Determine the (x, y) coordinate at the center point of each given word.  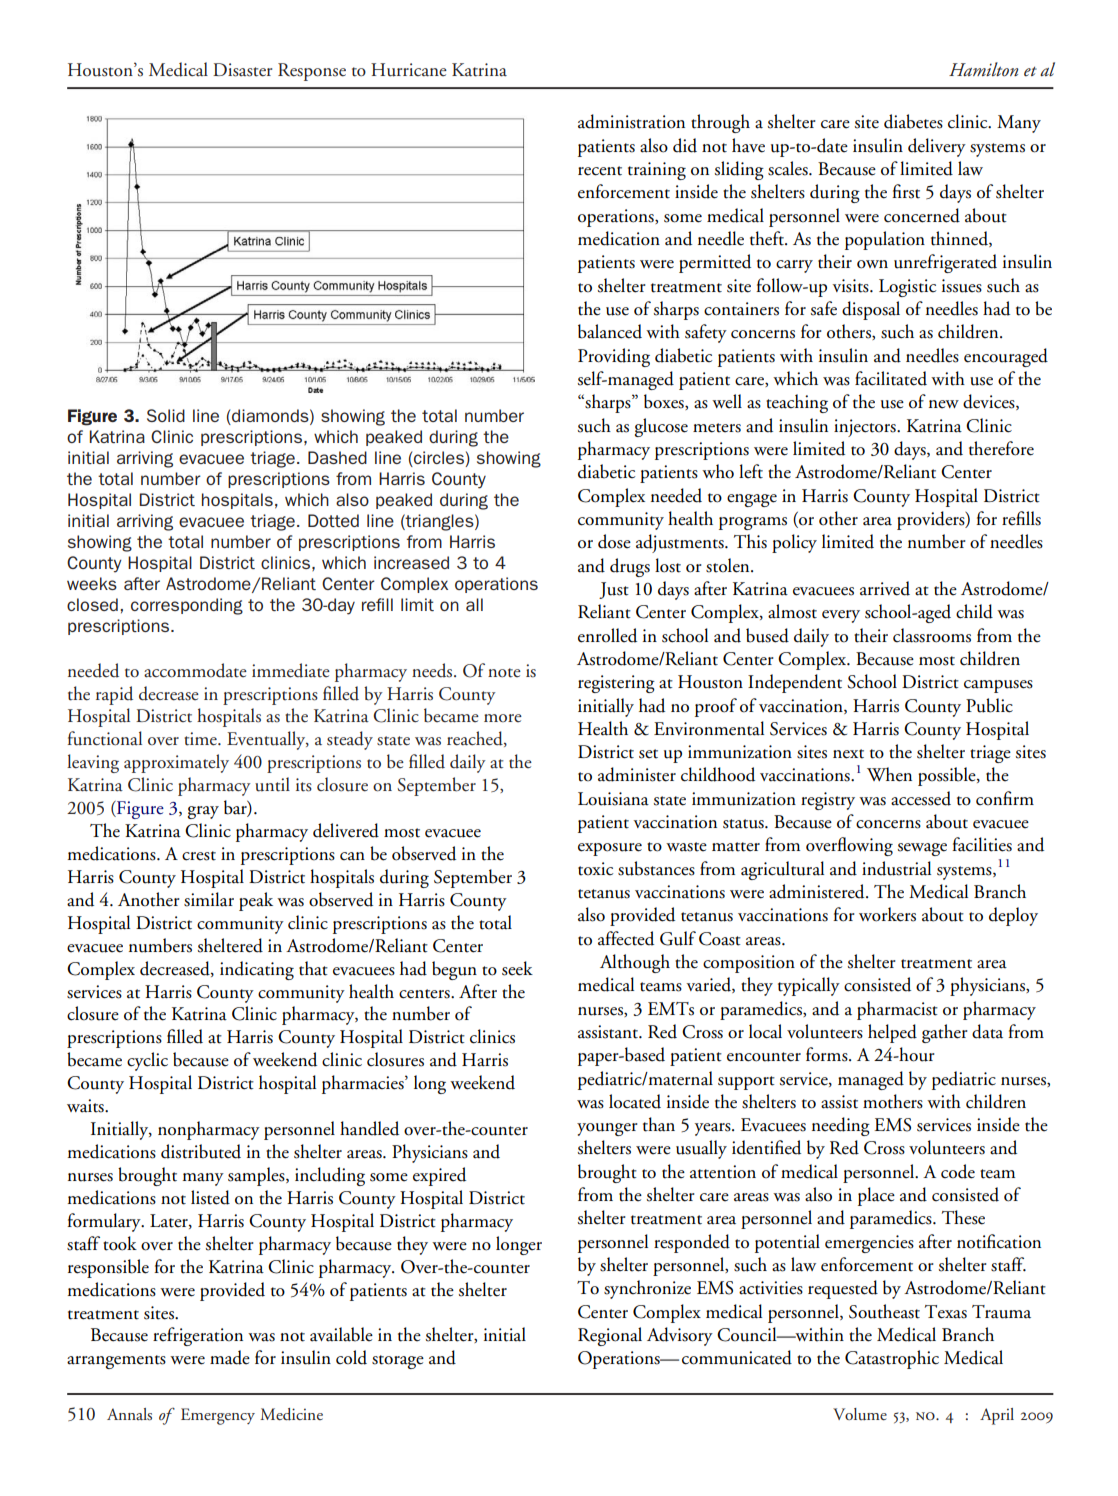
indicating (257, 970)
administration (631, 121)
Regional (610, 1336)
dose (614, 541)
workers (887, 914)
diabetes (913, 121)
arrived (885, 588)
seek (517, 968)
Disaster (242, 70)
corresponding (187, 606)
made (230, 1357)
